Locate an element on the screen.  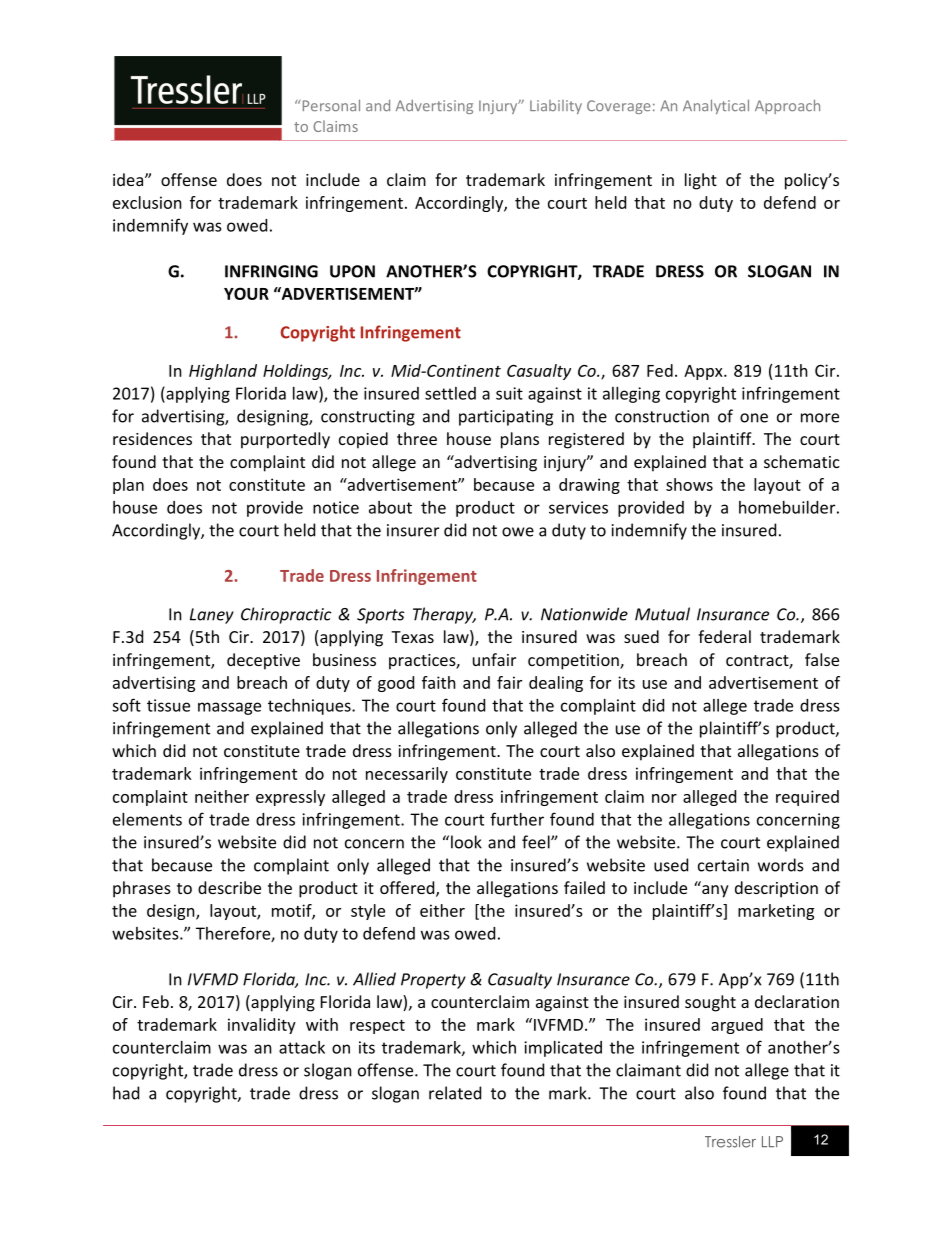
idea is located at coordinates (128, 179).
